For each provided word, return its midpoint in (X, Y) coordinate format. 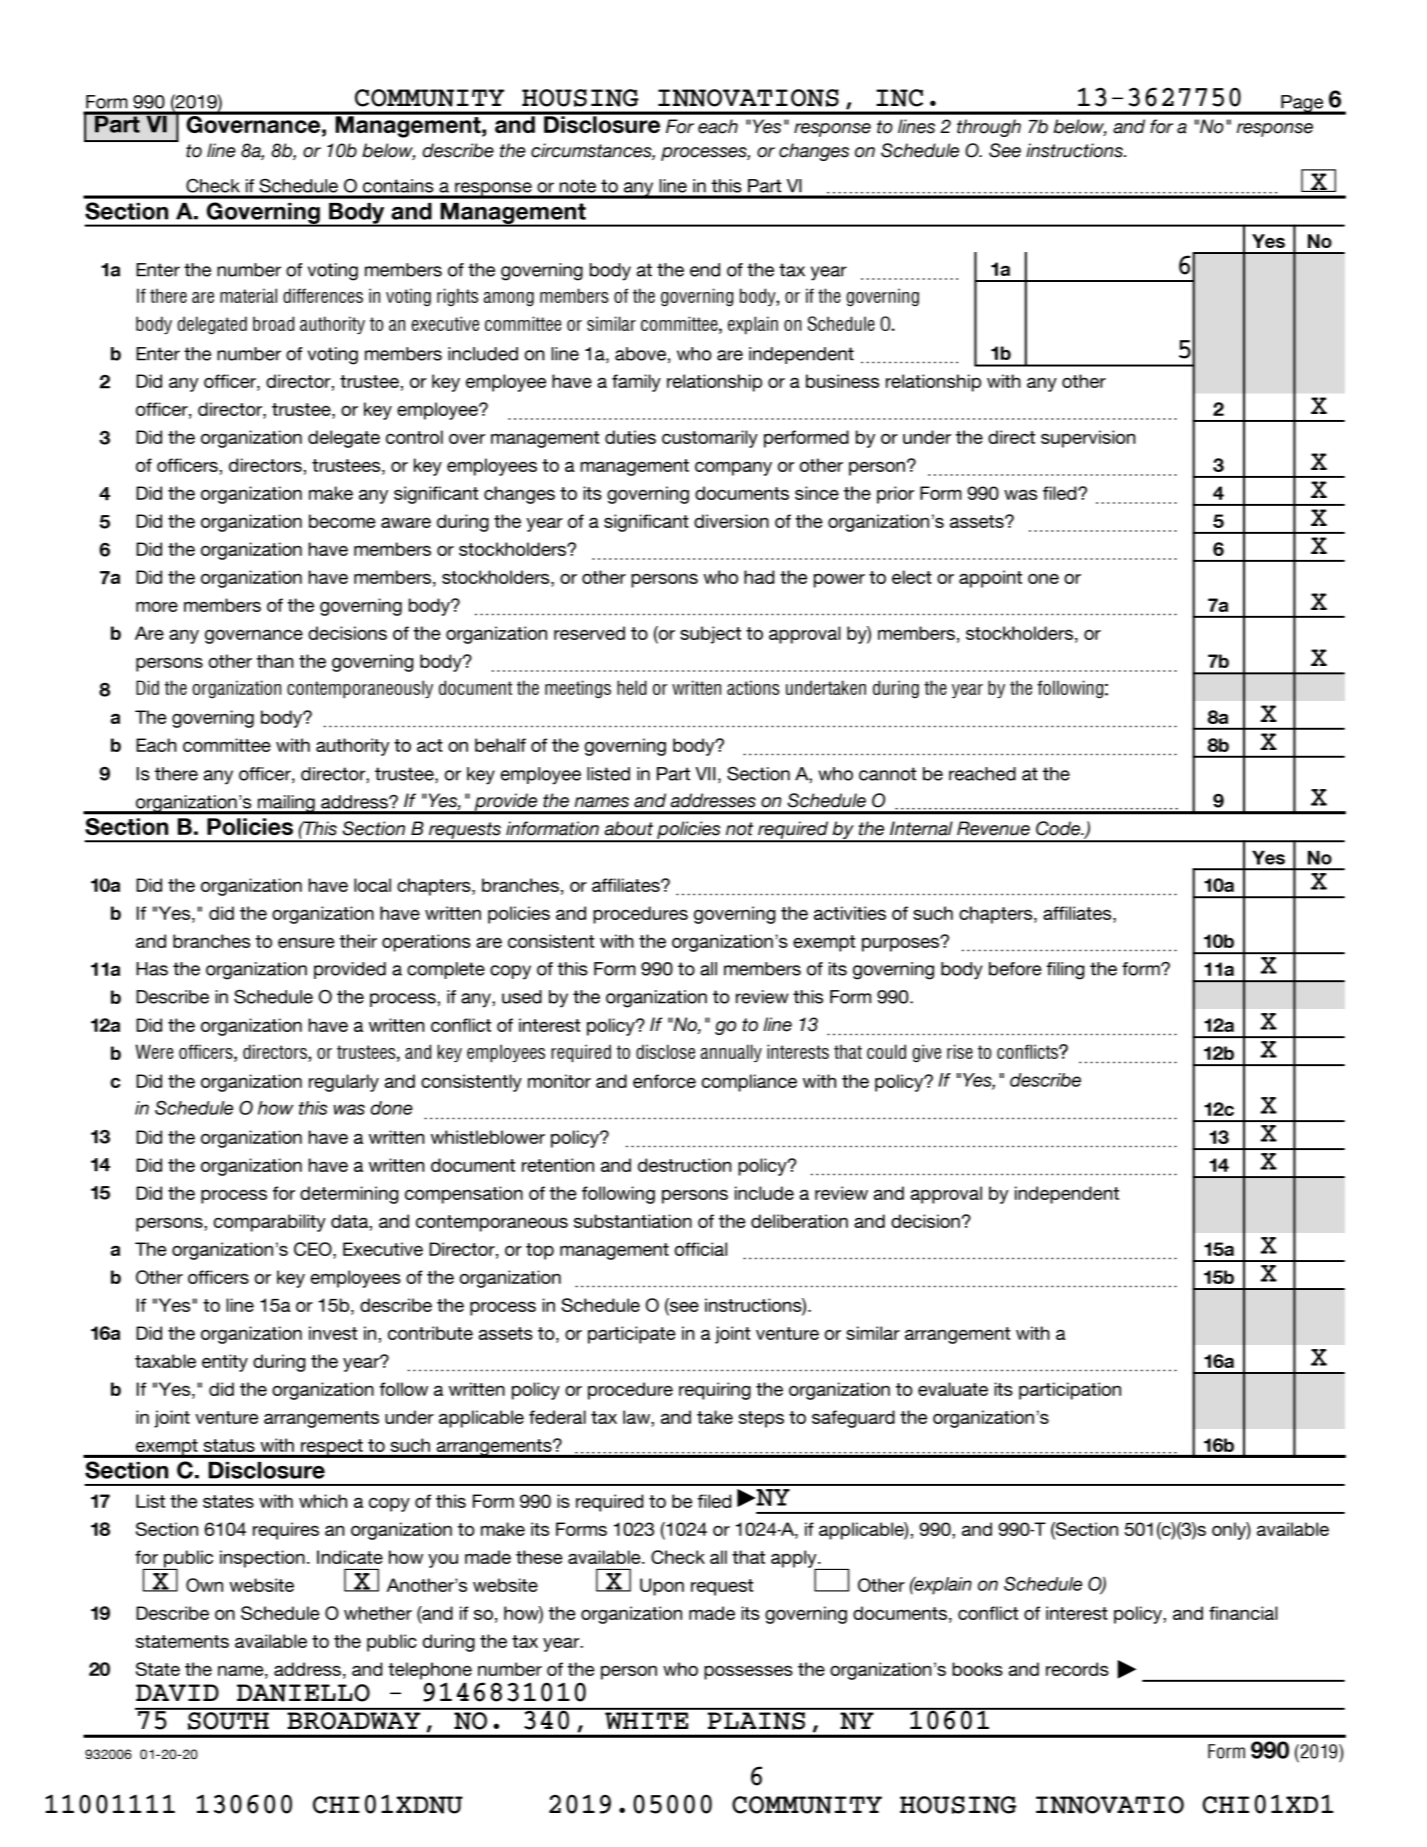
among (509, 299)
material (248, 295)
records (1077, 1669)
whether (378, 1613)
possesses (748, 1672)
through (989, 128)
